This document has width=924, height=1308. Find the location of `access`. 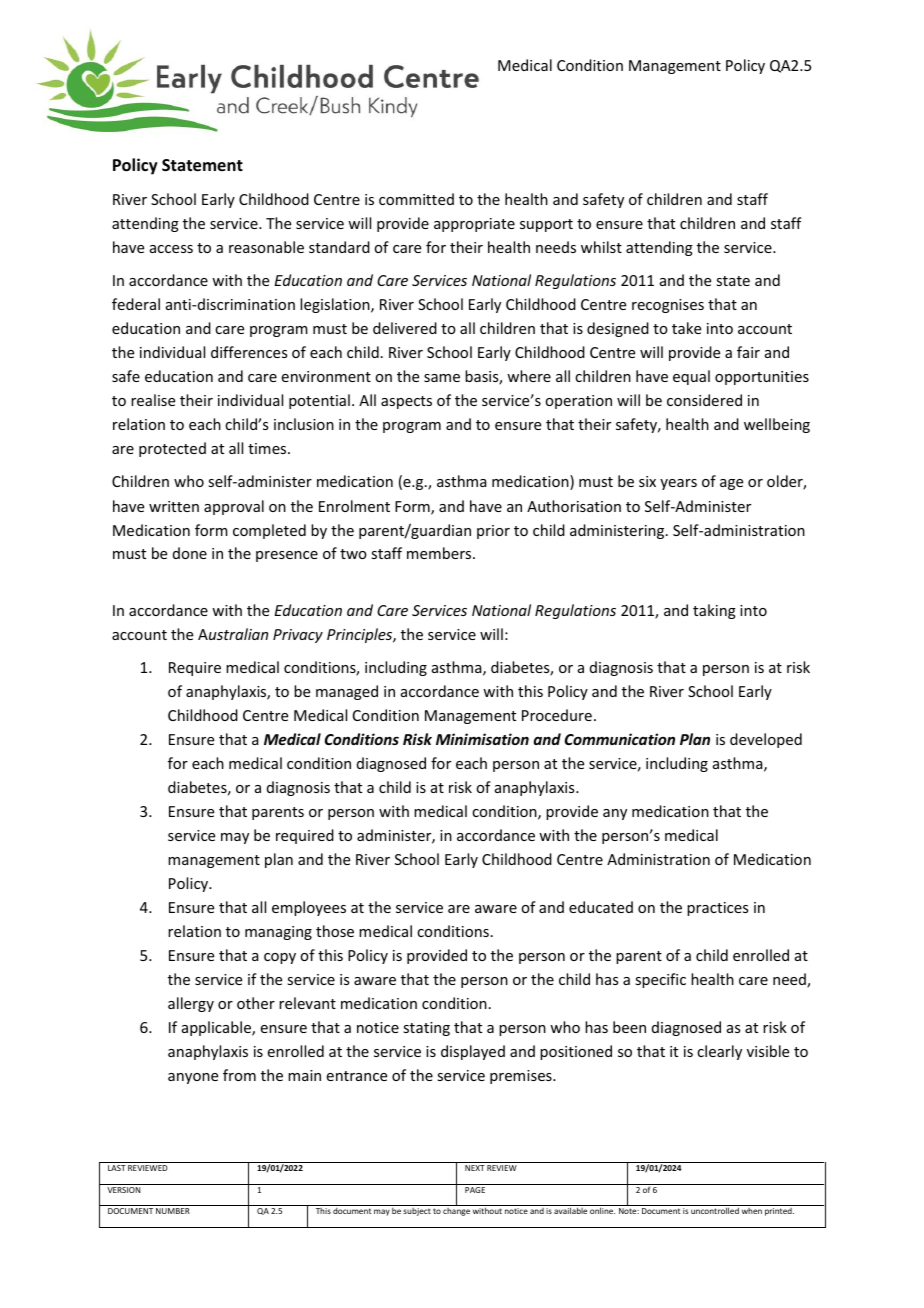

access is located at coordinates (171, 249).
